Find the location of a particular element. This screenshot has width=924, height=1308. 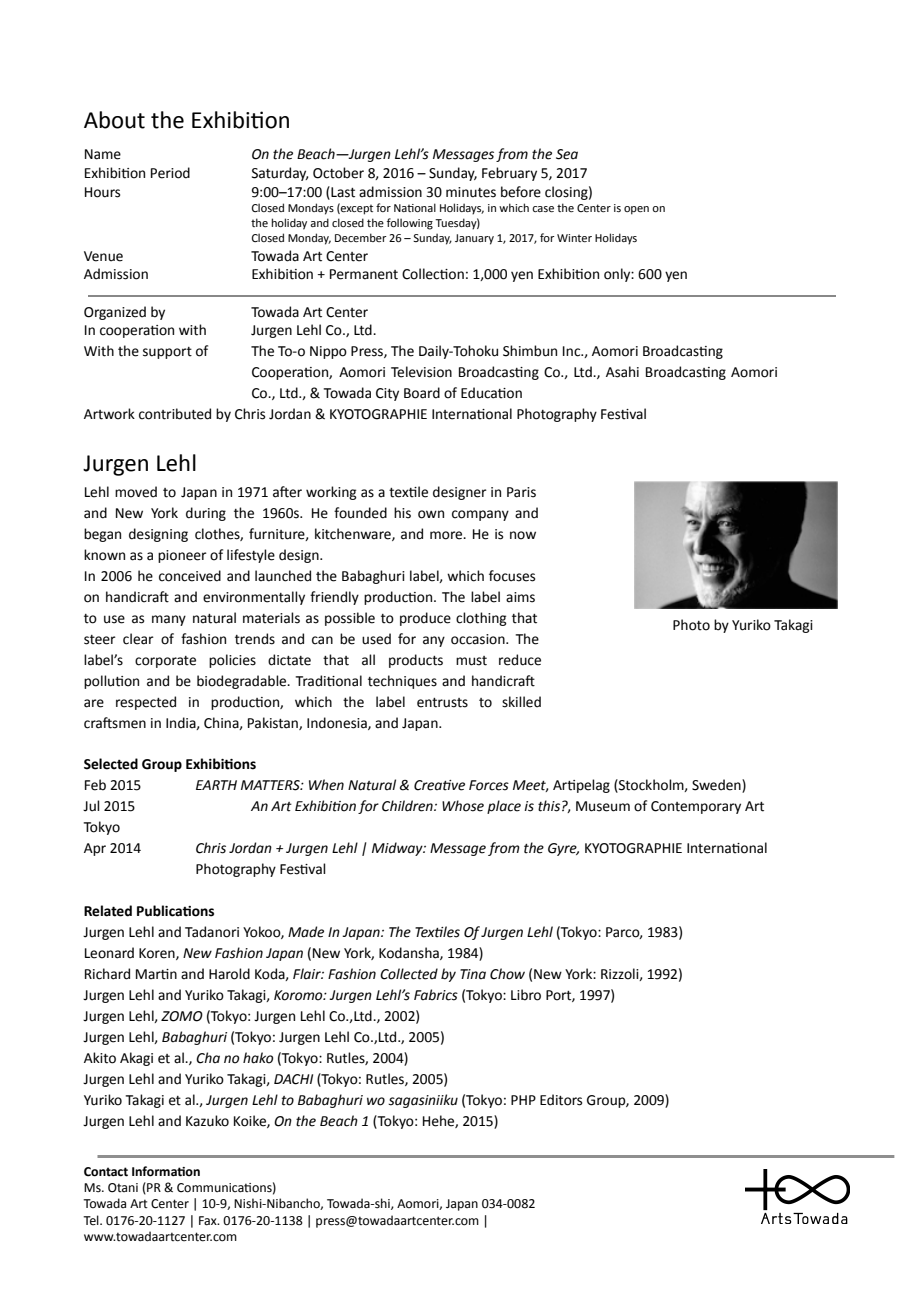

Editors is located at coordinates (561, 1100).
